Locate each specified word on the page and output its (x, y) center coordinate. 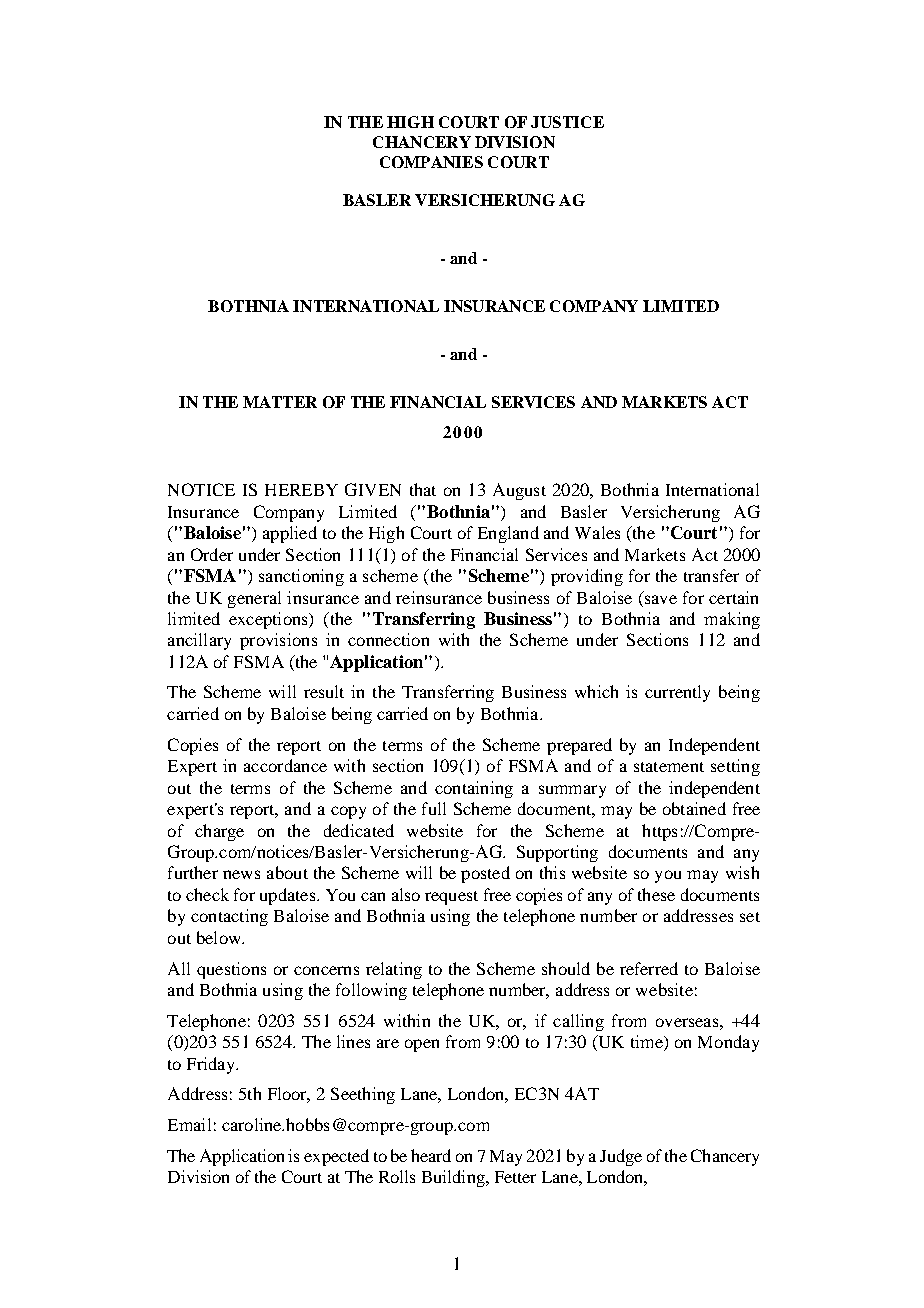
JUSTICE (567, 122)
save (661, 599)
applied (290, 534)
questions (231, 970)
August (519, 491)
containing (474, 789)
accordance (285, 765)
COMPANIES (431, 162)
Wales (597, 532)
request (451, 898)
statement (669, 767)
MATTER (280, 402)
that (423, 489)
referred (649, 968)
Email (189, 1124)
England (508, 534)
